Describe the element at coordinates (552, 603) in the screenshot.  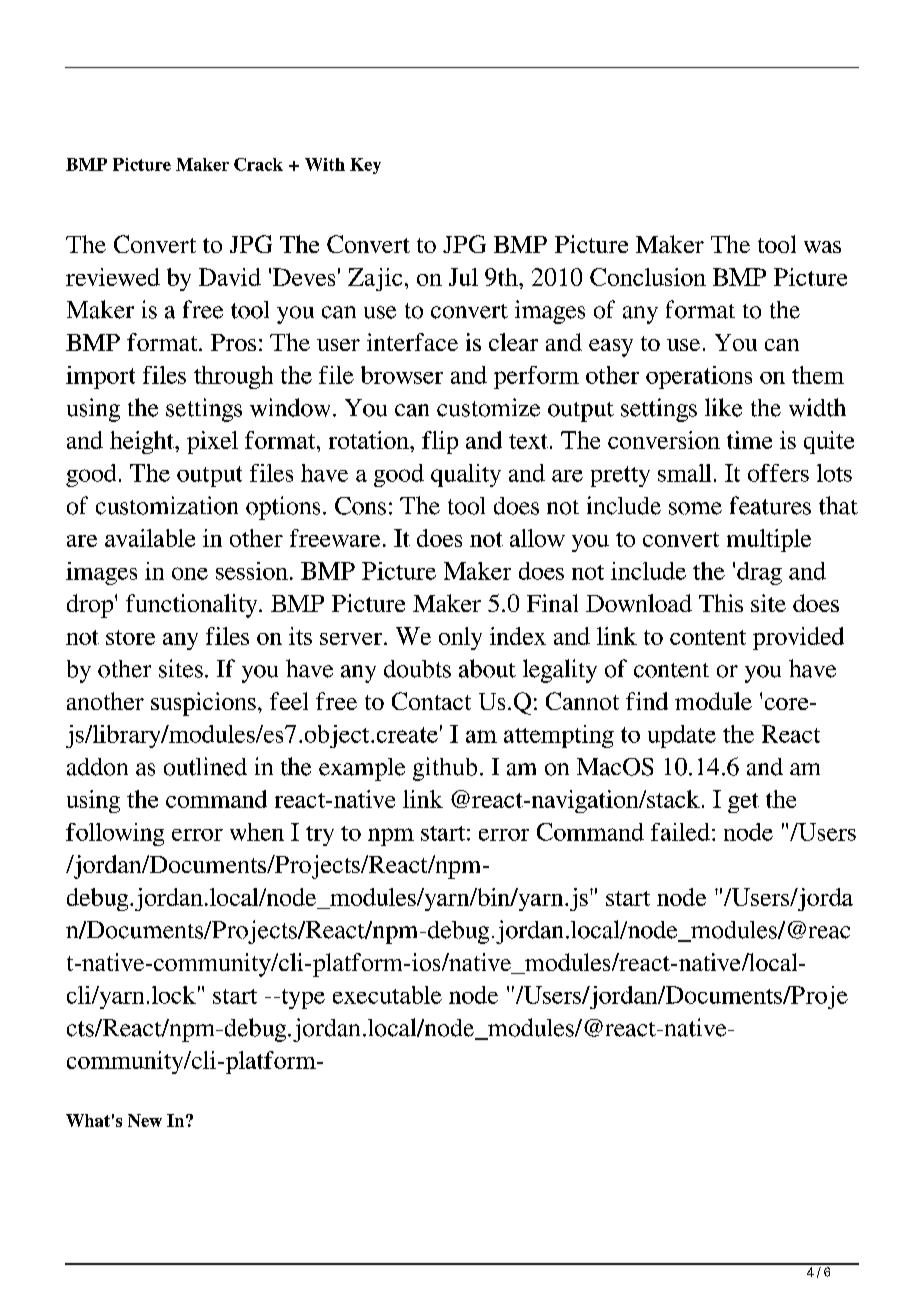
I see `Final` at that location.
